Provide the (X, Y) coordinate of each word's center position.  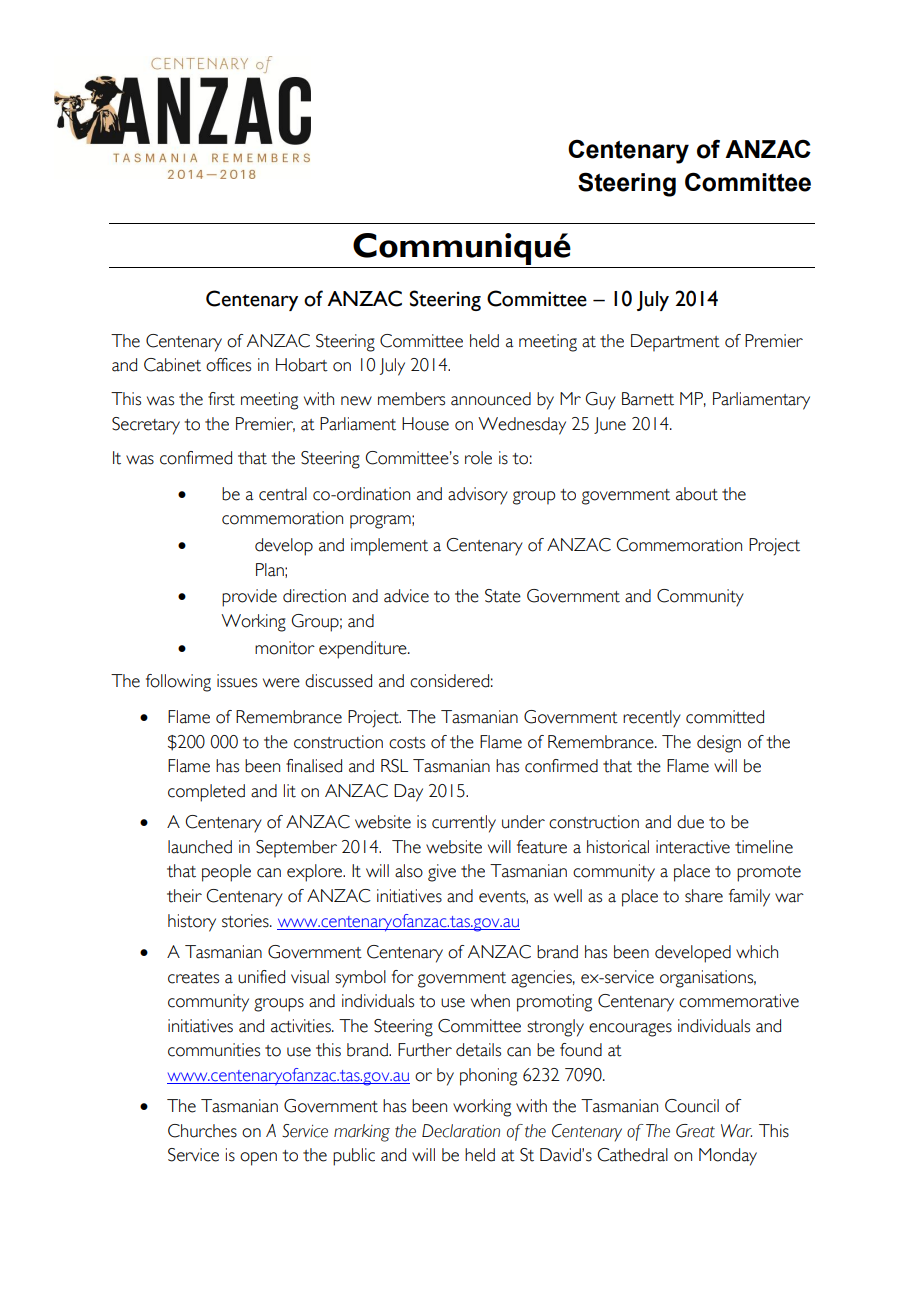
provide (249, 598)
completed (206, 793)
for (403, 977)
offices (228, 365)
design (719, 744)
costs (407, 743)
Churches (202, 1131)
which (757, 952)
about (697, 494)
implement (389, 547)
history (192, 923)
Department (675, 343)
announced (491, 399)
